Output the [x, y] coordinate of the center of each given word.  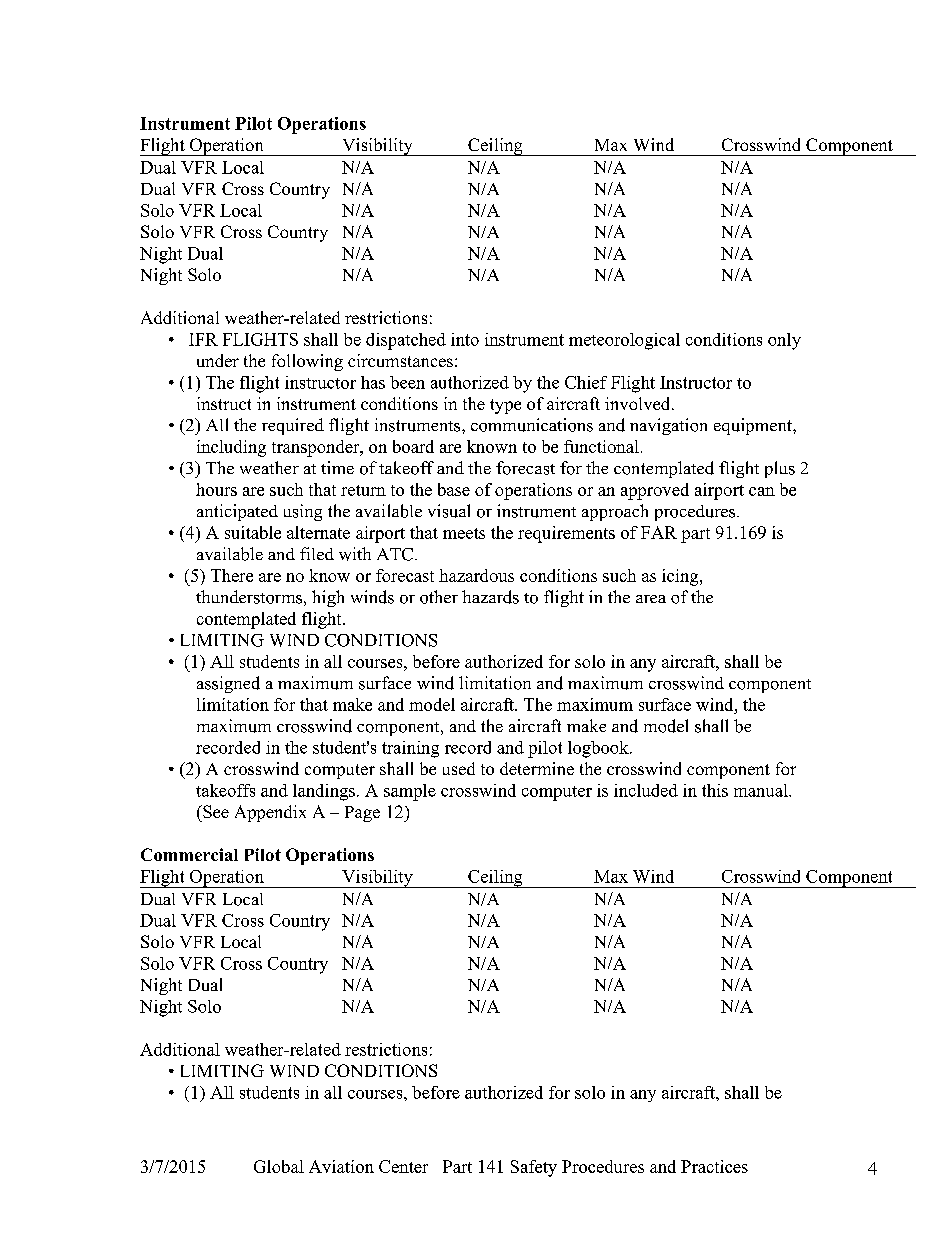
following [307, 362]
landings [324, 792]
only [784, 341]
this [715, 790]
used [459, 768]
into [465, 339]
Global [279, 1166]
